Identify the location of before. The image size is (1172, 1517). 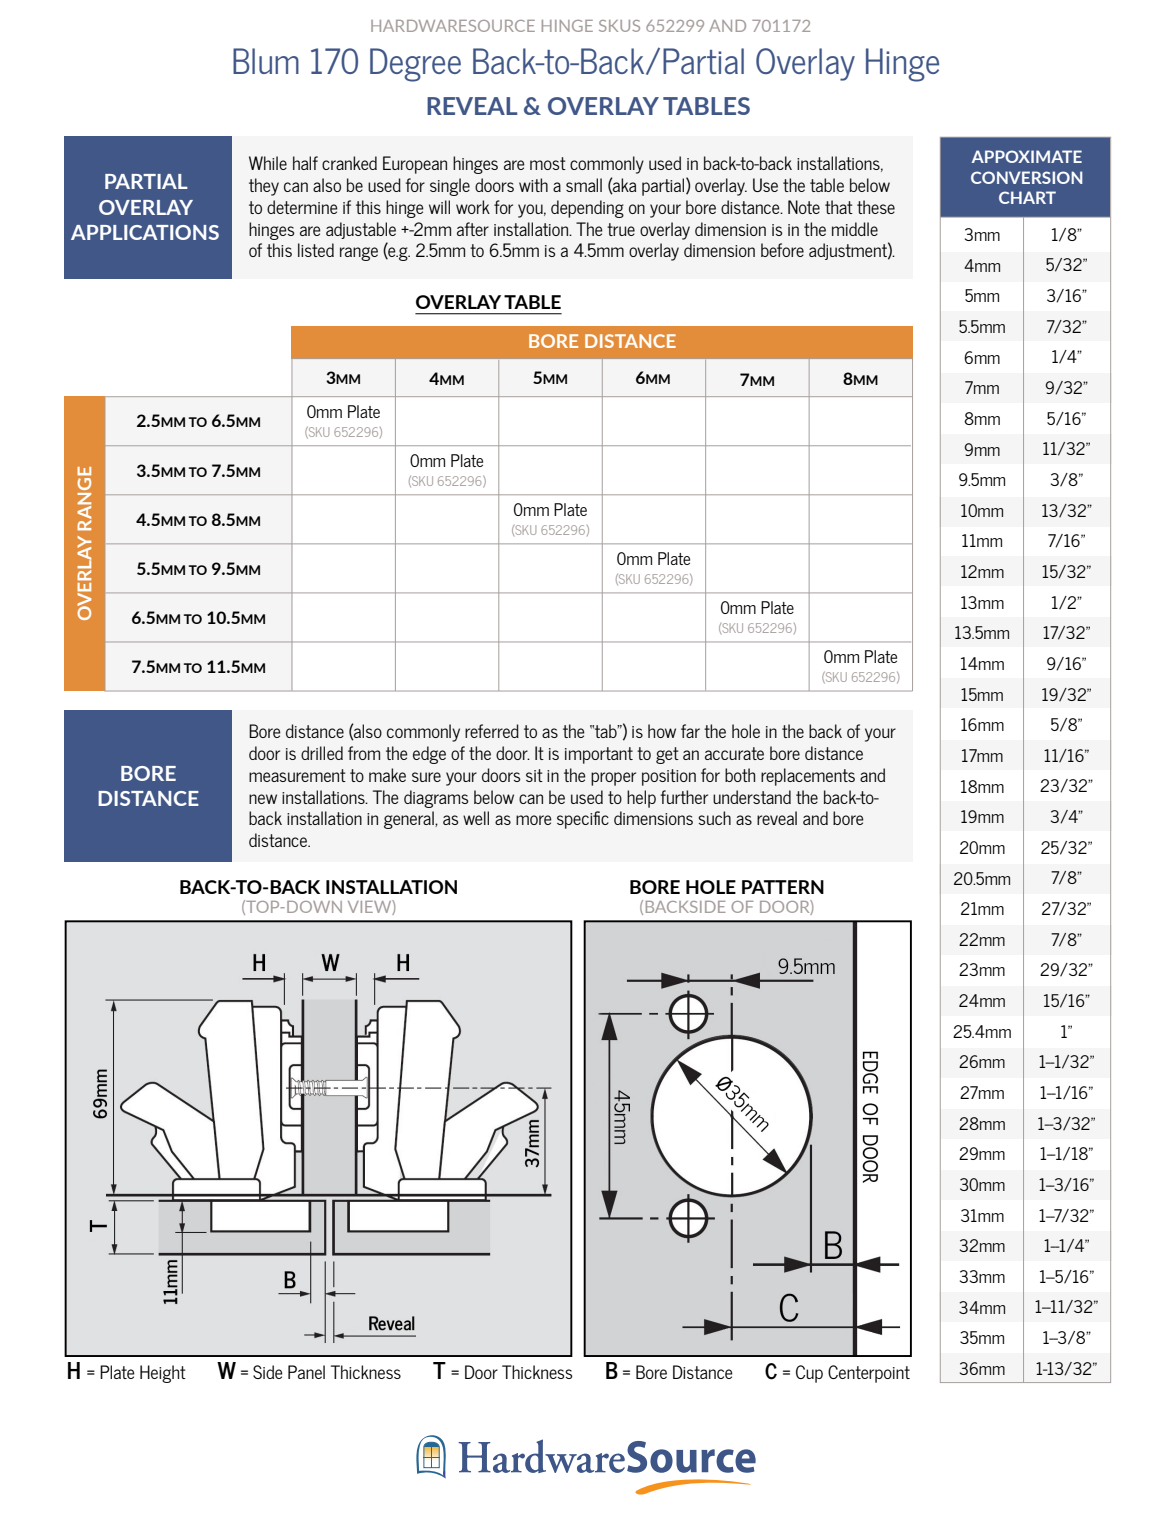
(782, 250).
